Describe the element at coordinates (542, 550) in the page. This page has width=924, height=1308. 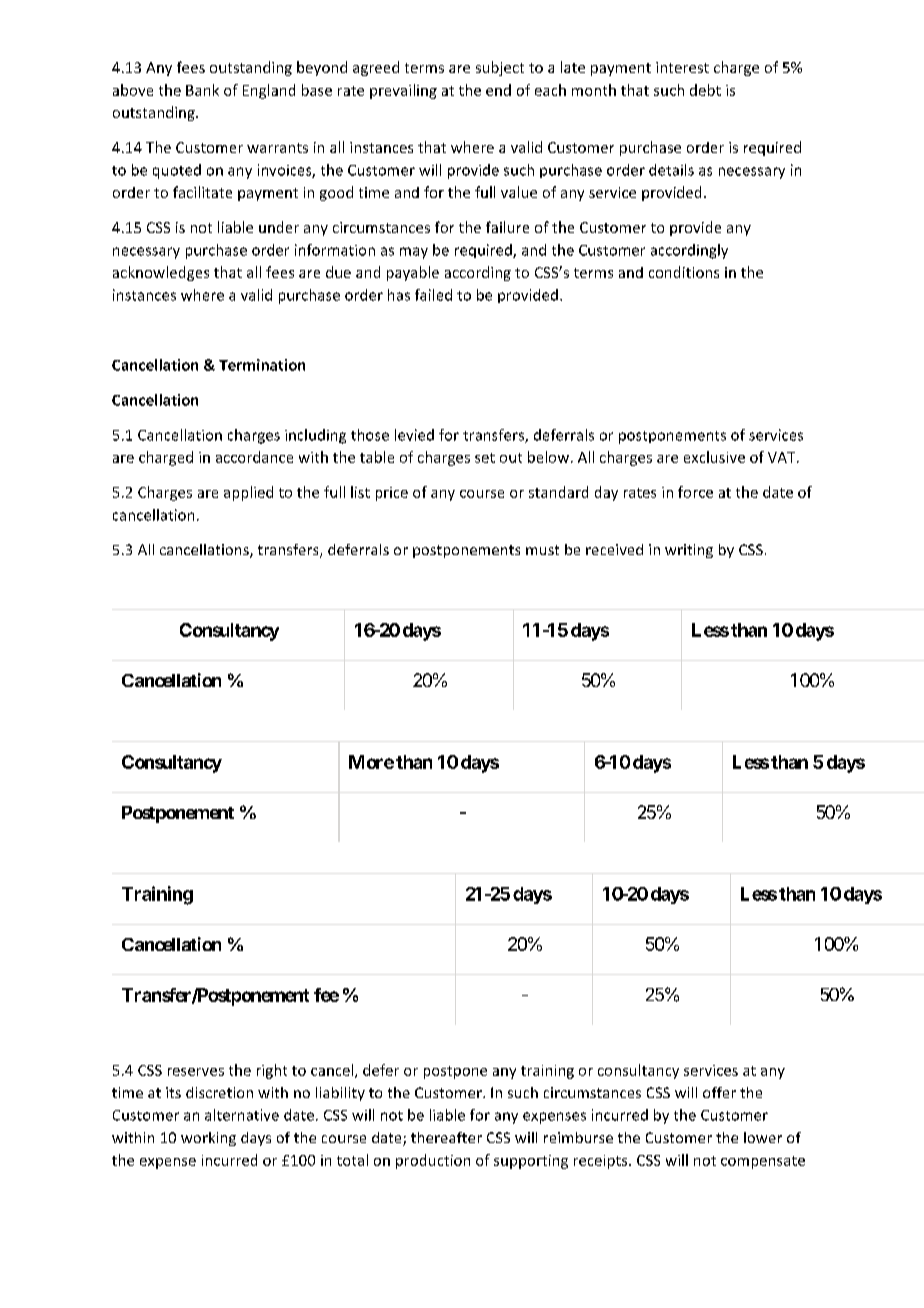
I see `must` at that location.
